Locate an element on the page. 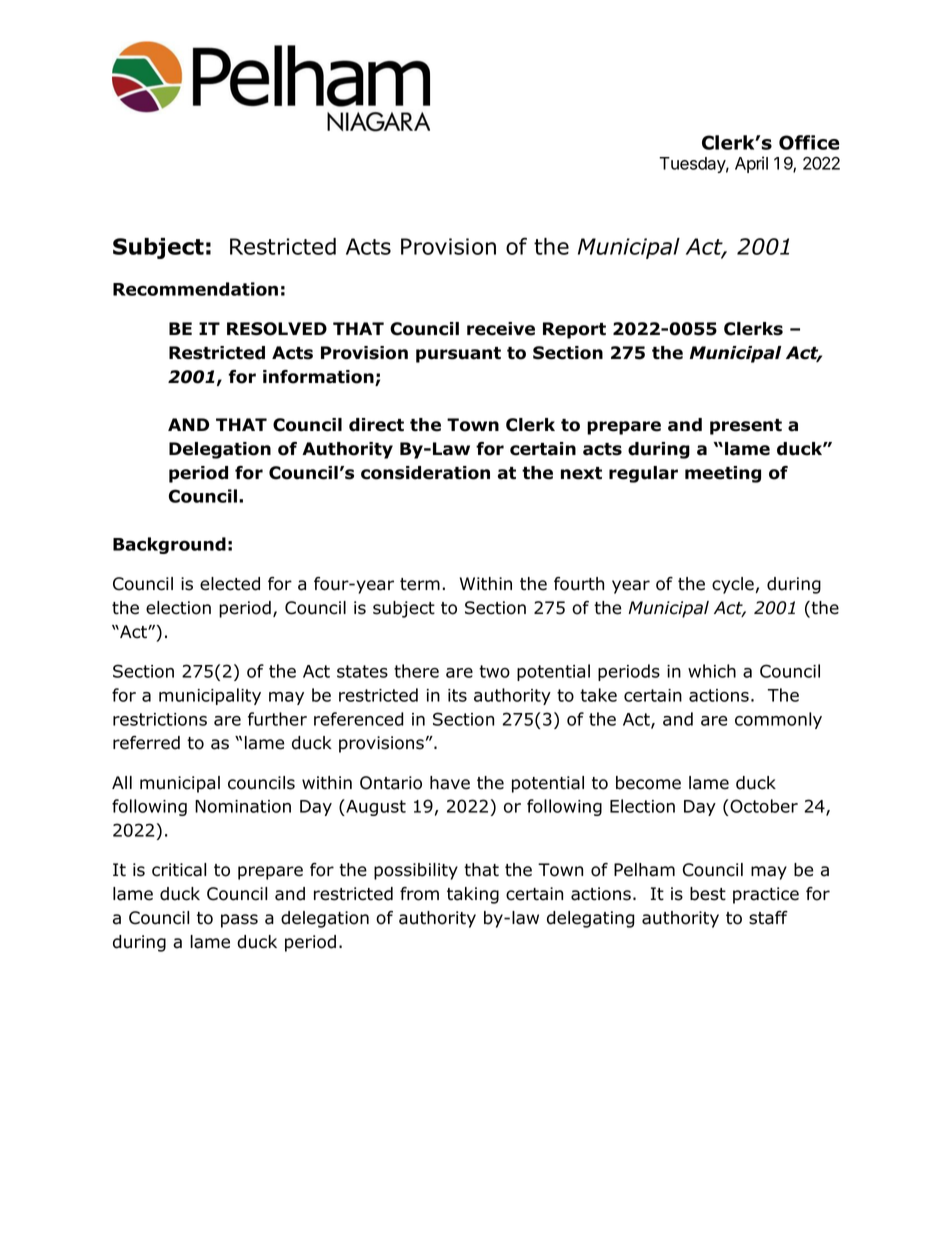  present is located at coordinates (746, 427).
